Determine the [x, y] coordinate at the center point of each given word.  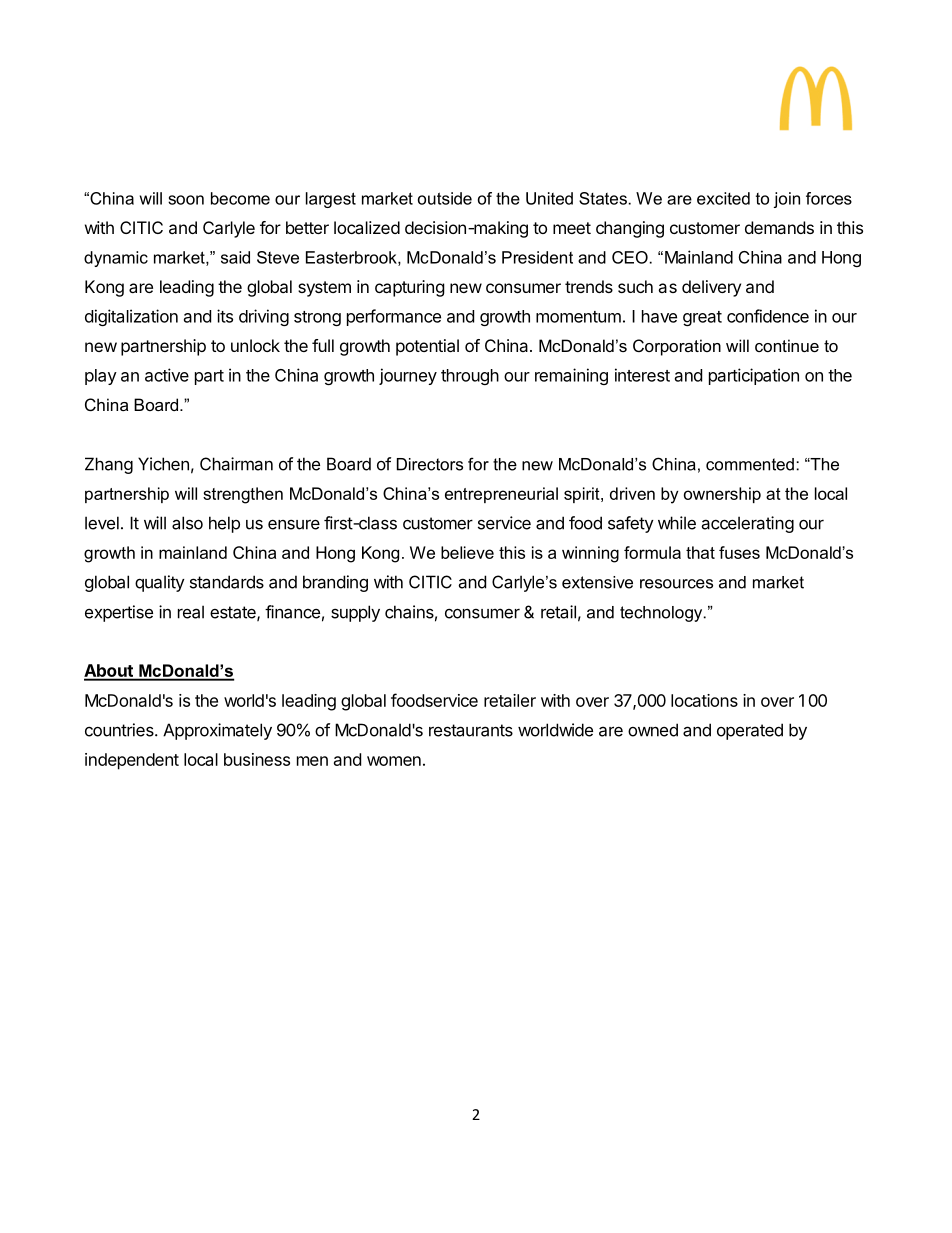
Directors [430, 464]
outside [445, 198]
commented [750, 464]
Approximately [217, 731]
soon [186, 200]
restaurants [471, 730]
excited [723, 198]
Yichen [163, 464]
